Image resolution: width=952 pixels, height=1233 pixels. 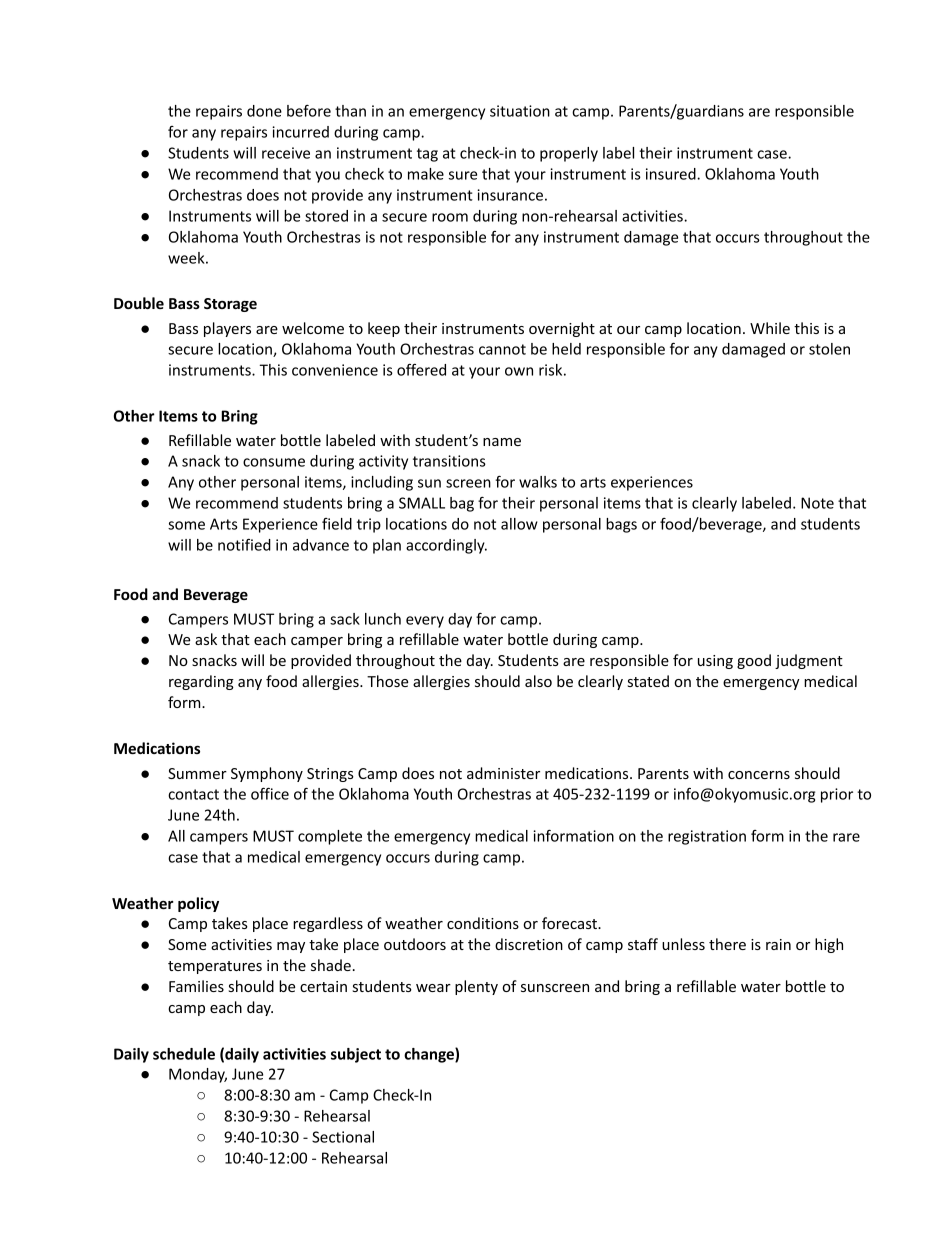 What do you see at coordinates (425, 622) in the page?
I see `every` at bounding box center [425, 622].
